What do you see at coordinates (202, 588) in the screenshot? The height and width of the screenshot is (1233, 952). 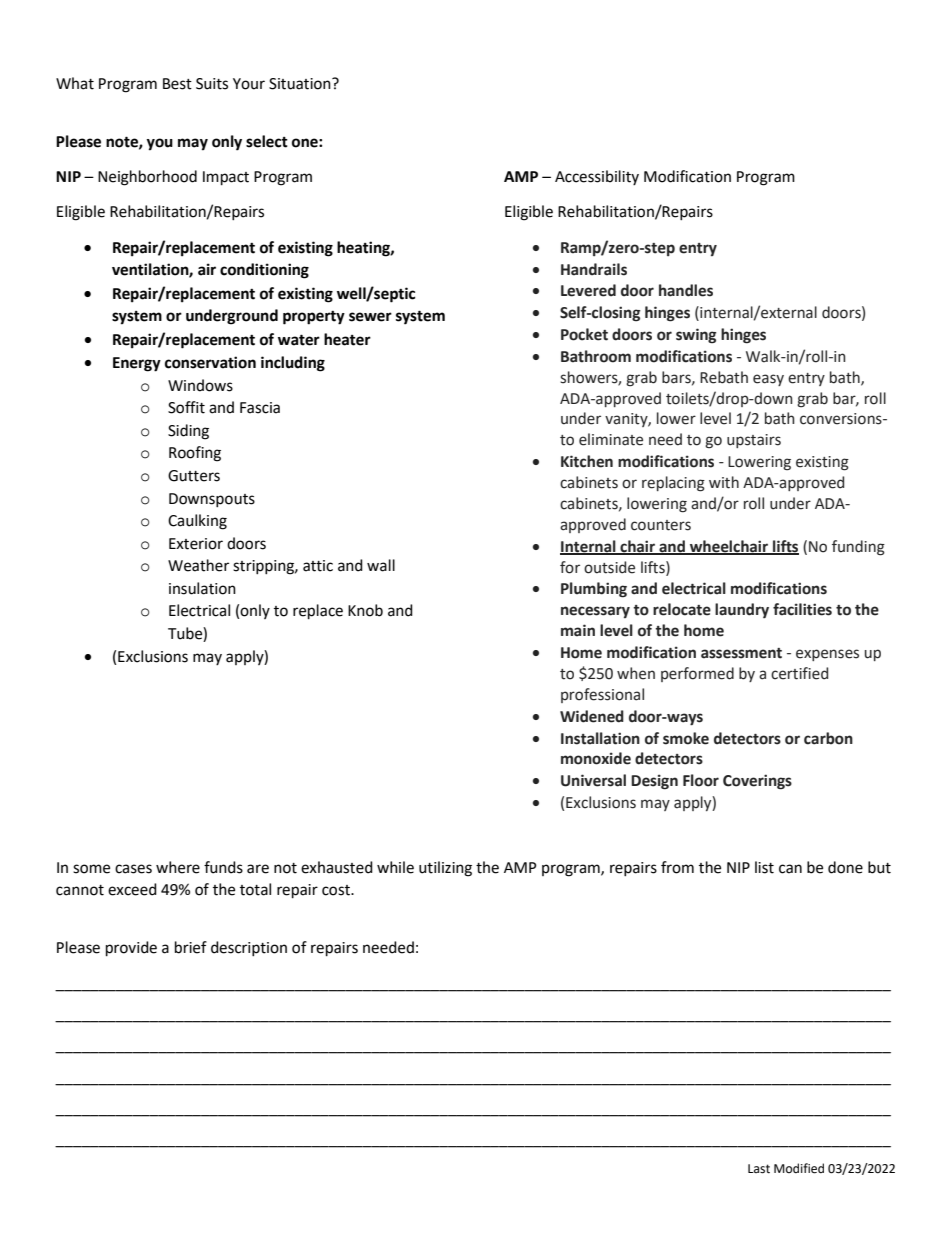 I see `insulation` at bounding box center [202, 588].
